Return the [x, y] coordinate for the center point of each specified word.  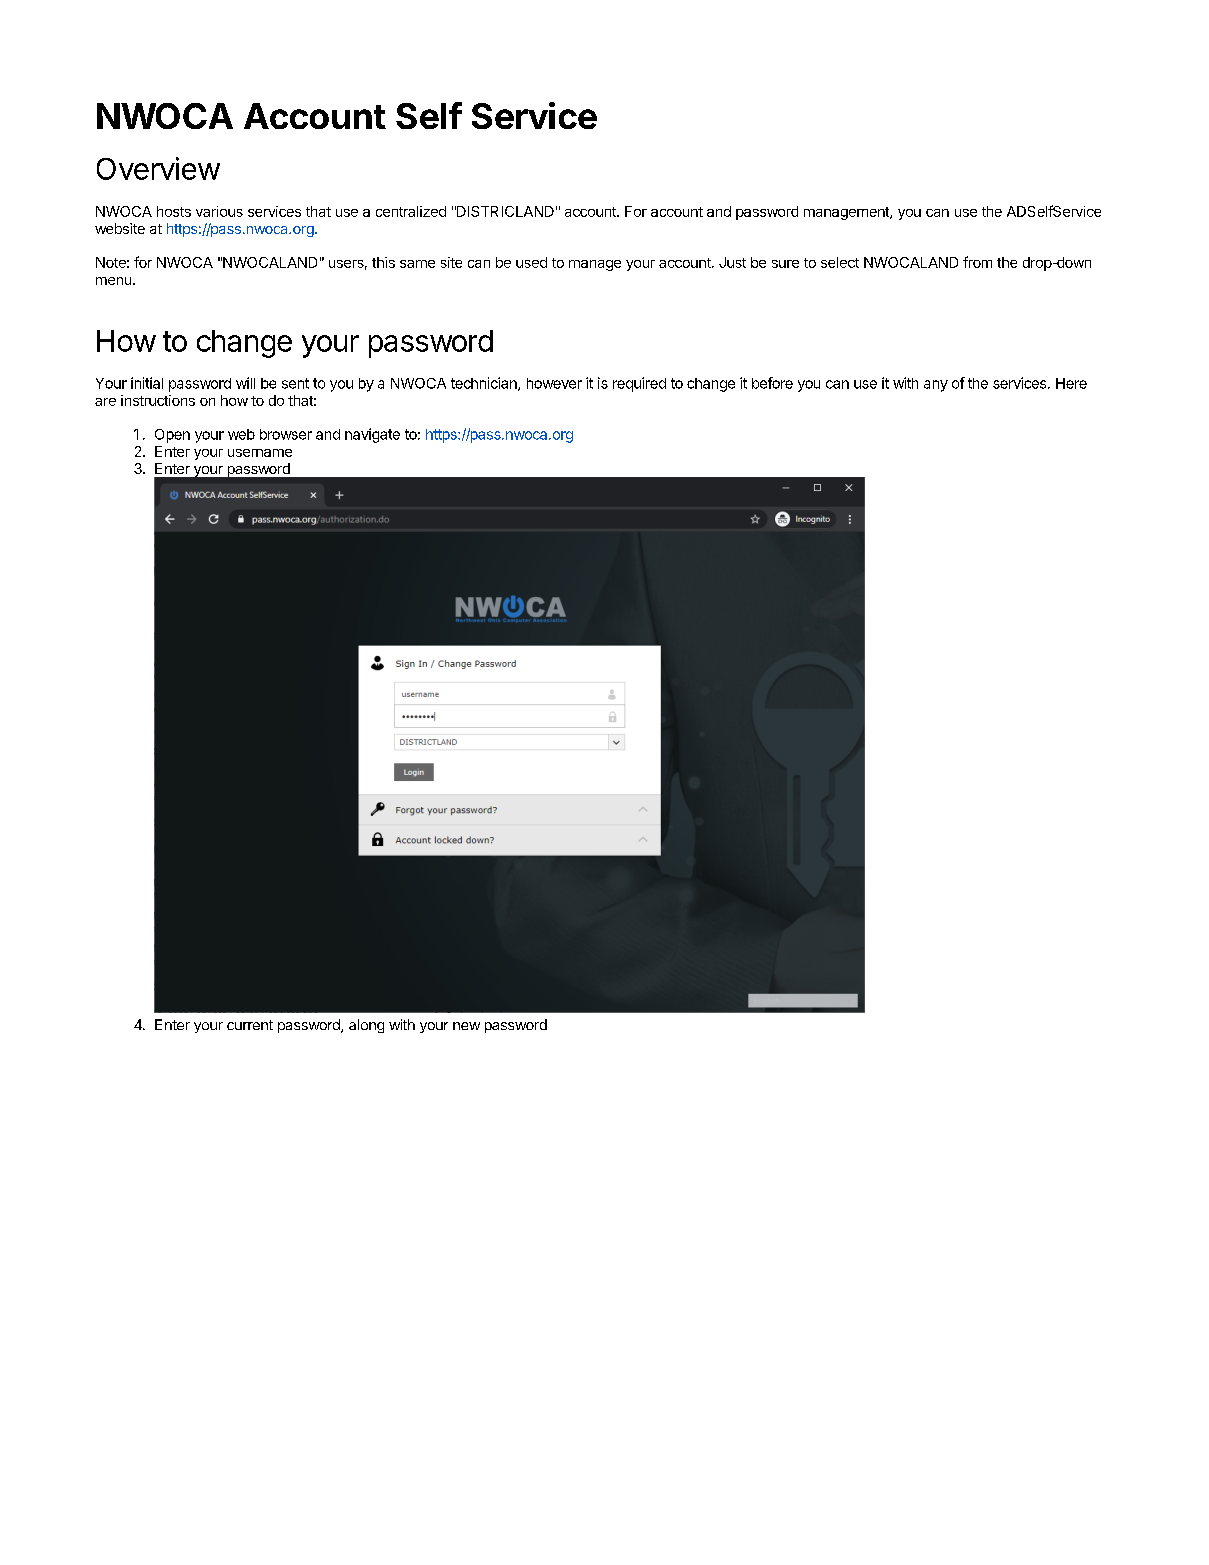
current [250, 1025]
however [554, 383]
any [936, 386]
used [531, 262]
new [466, 1026]
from [977, 262]
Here [1071, 383]
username [260, 453]
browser [286, 434]
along [366, 1026]
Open [172, 436]
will [245, 383]
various [219, 211]
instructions [158, 400]
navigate [372, 435]
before [772, 383]
